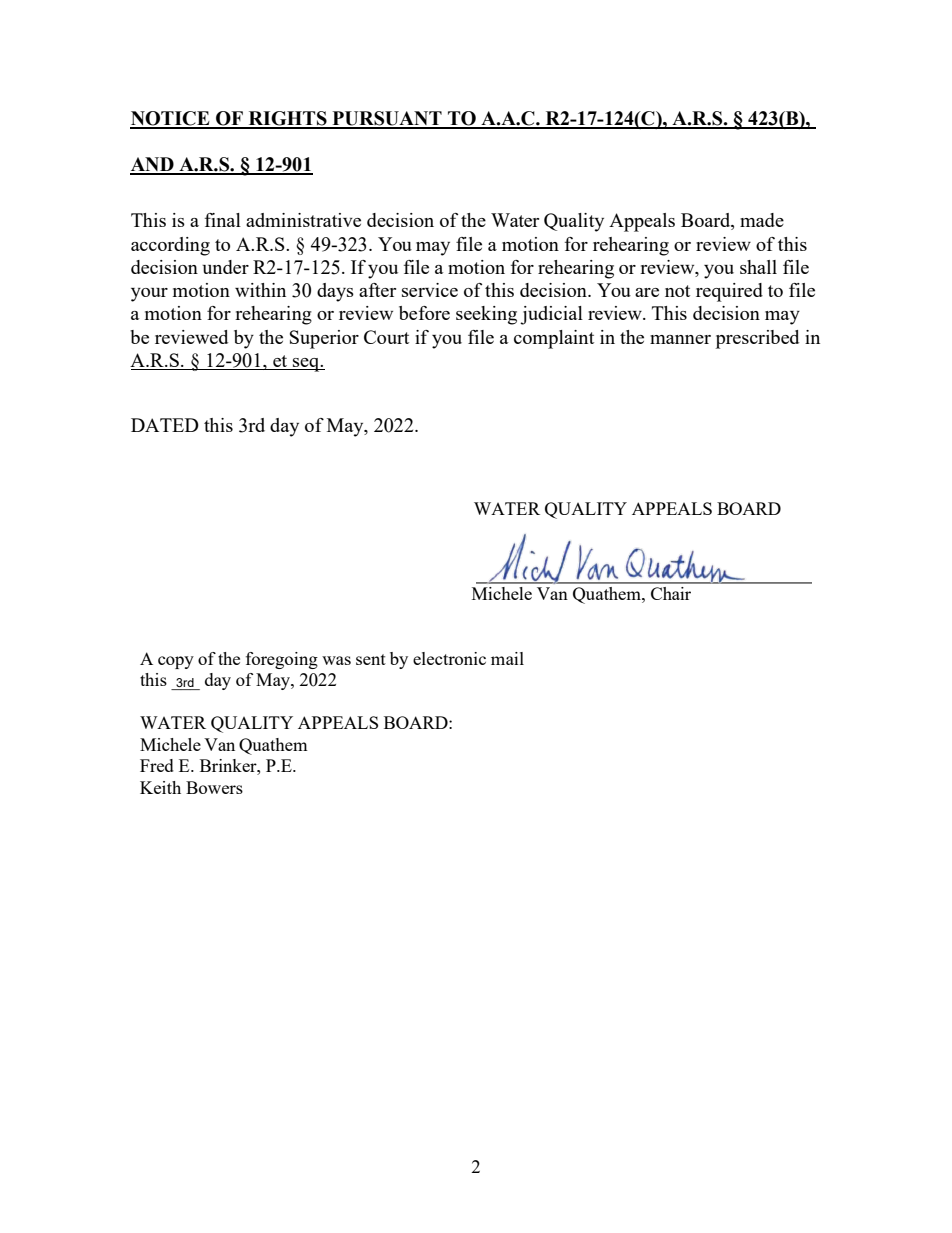 The image size is (952, 1233). I want to click on electronic, so click(449, 658).
